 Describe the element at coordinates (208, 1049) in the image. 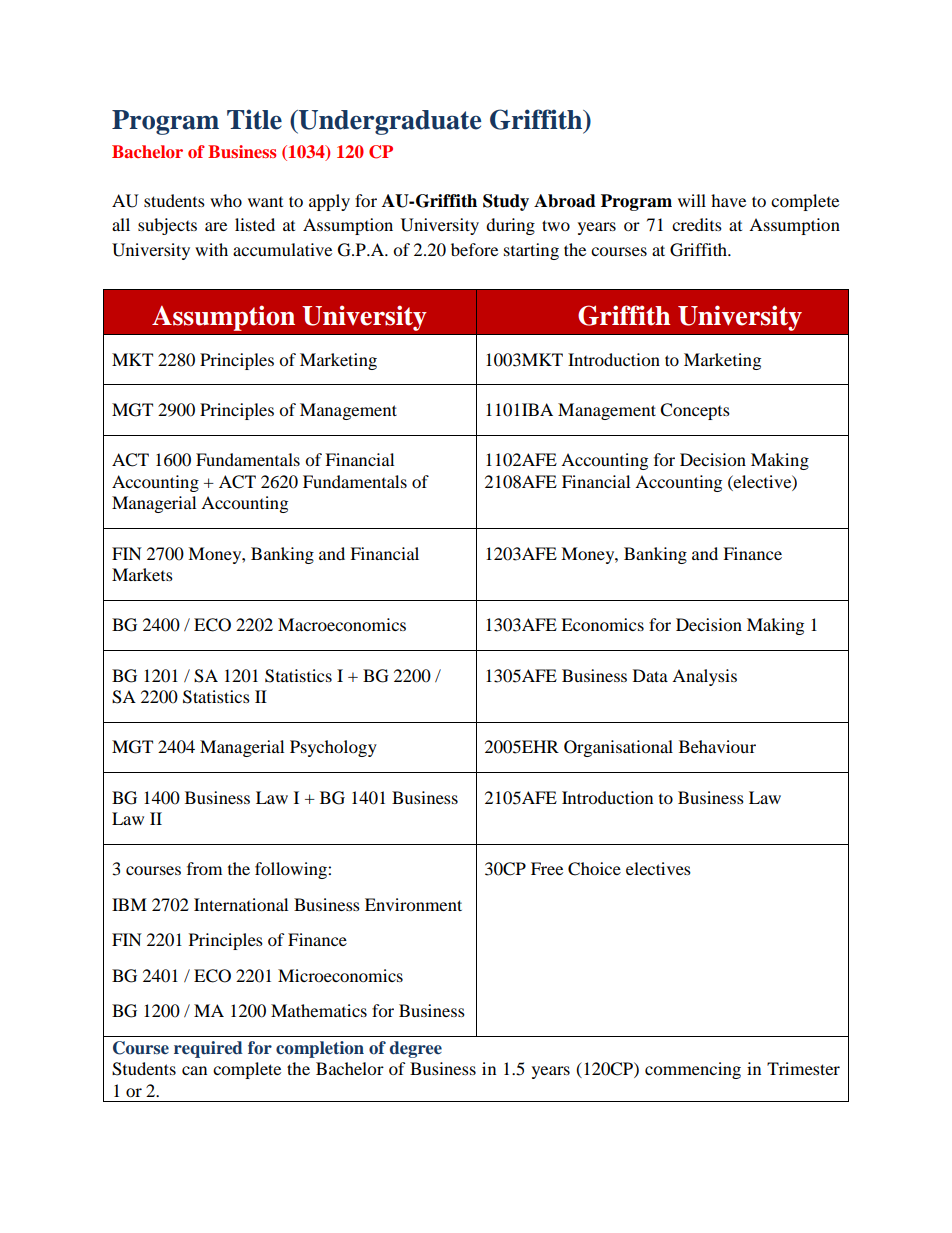

I see `required` at that location.
